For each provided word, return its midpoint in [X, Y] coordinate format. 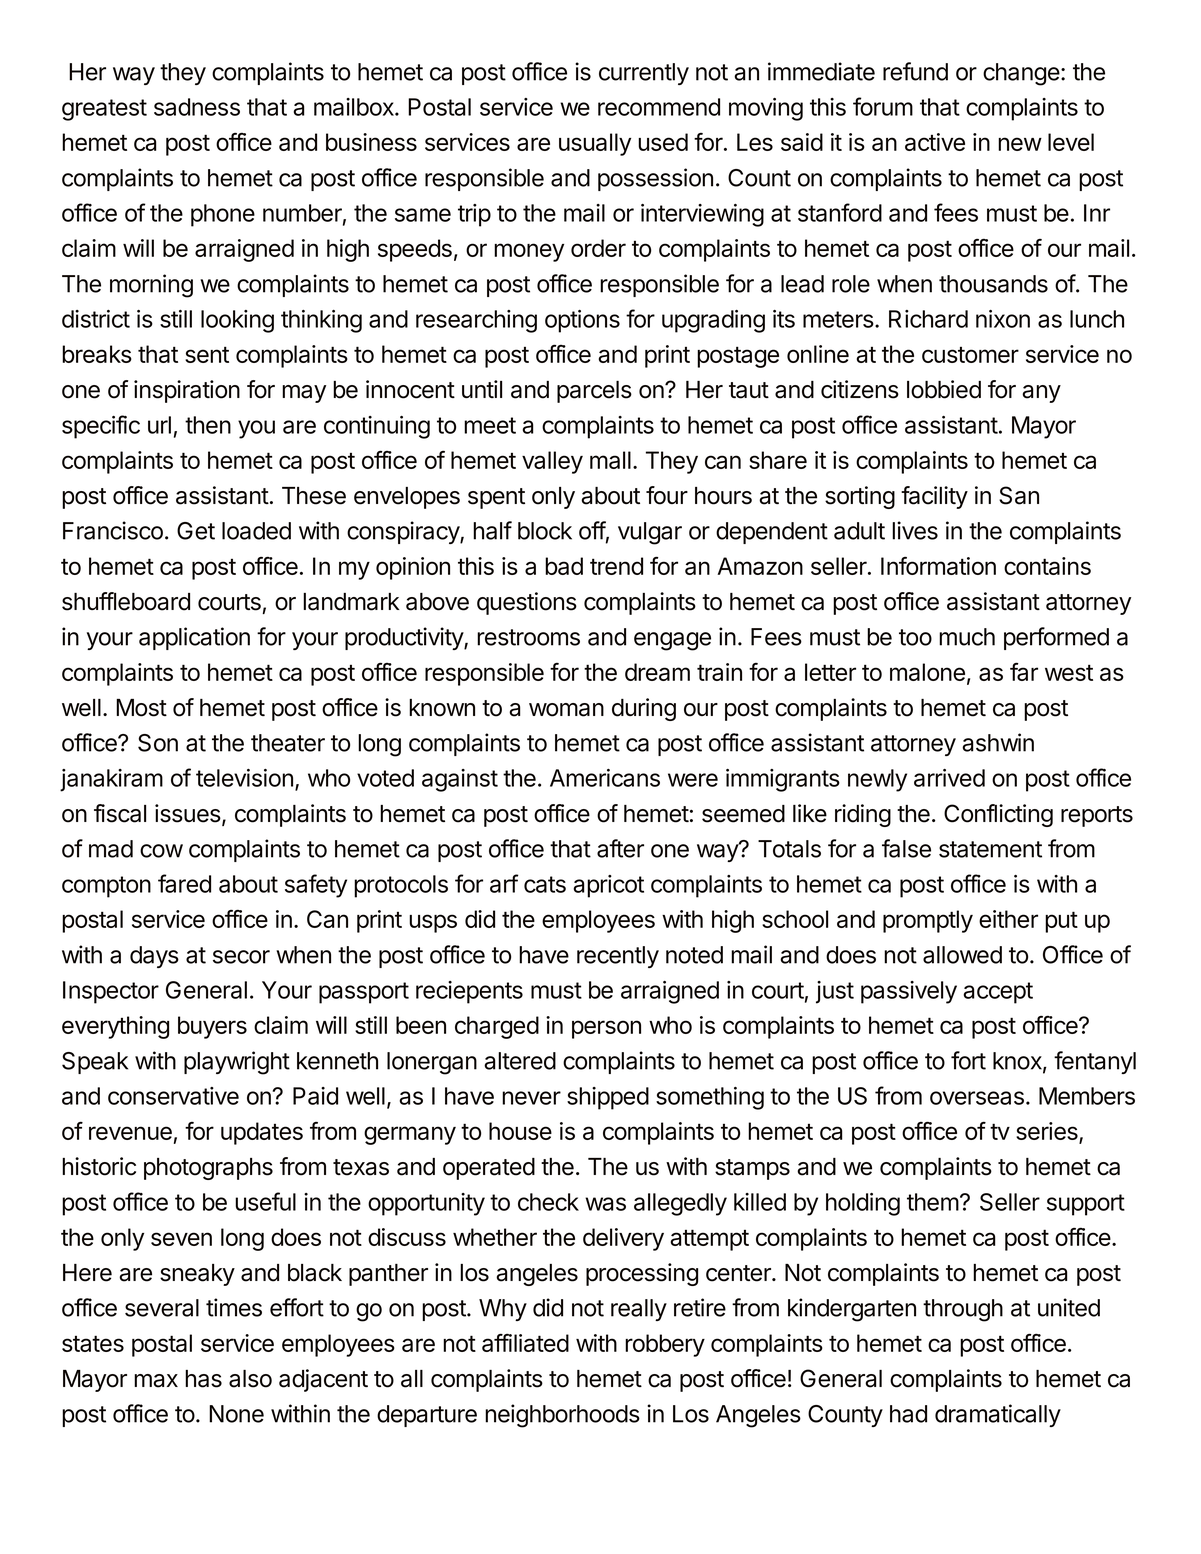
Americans [605, 778]
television [244, 778]
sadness [197, 107]
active [935, 142]
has [203, 1379]
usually [595, 144]
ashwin [998, 742]
